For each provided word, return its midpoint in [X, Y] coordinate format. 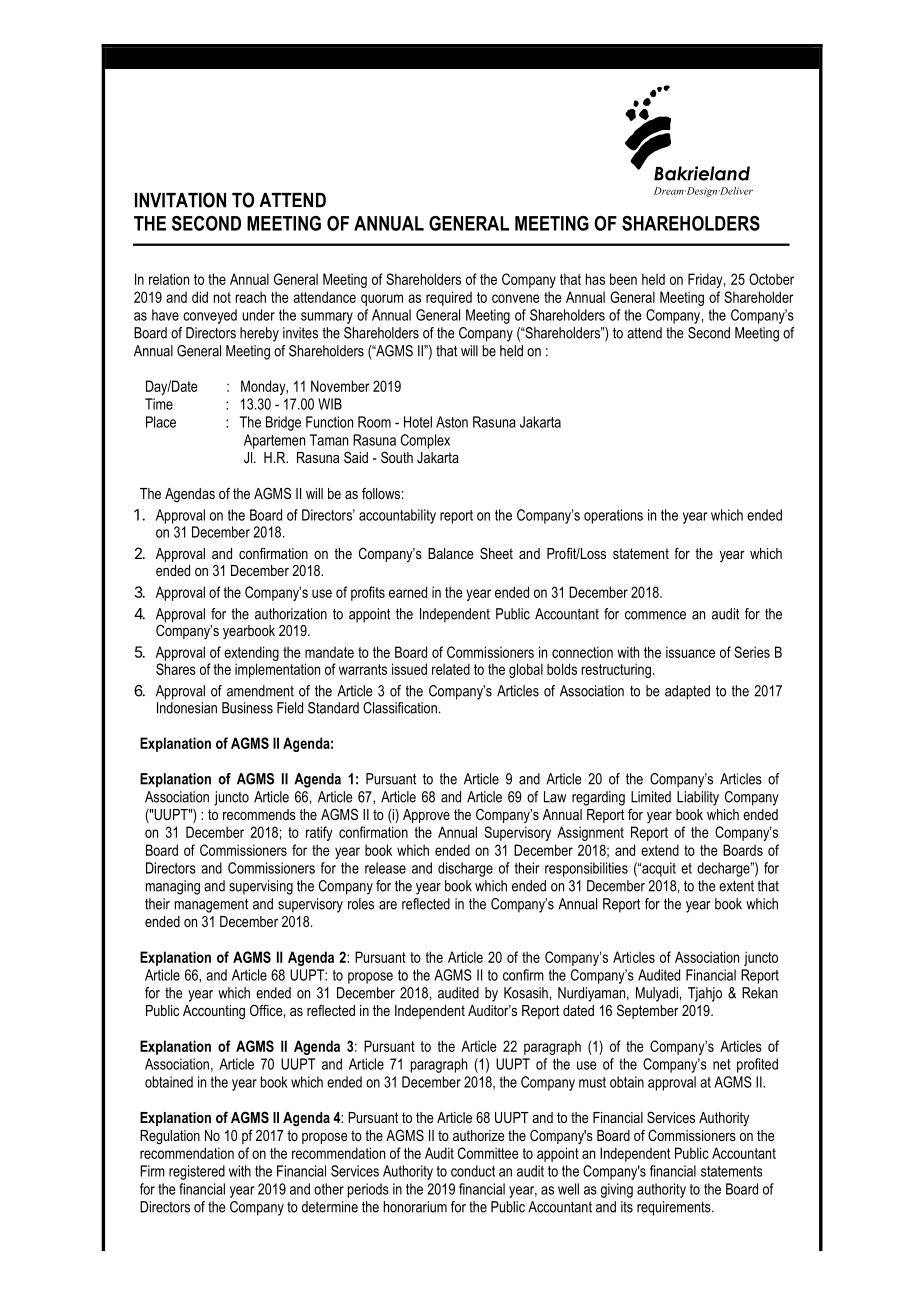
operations [613, 516]
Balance [451, 553]
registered [197, 1172]
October [771, 279]
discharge [465, 869]
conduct [473, 1171]
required [449, 298]
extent [736, 886]
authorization [291, 614]
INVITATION [180, 200]
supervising [261, 887]
